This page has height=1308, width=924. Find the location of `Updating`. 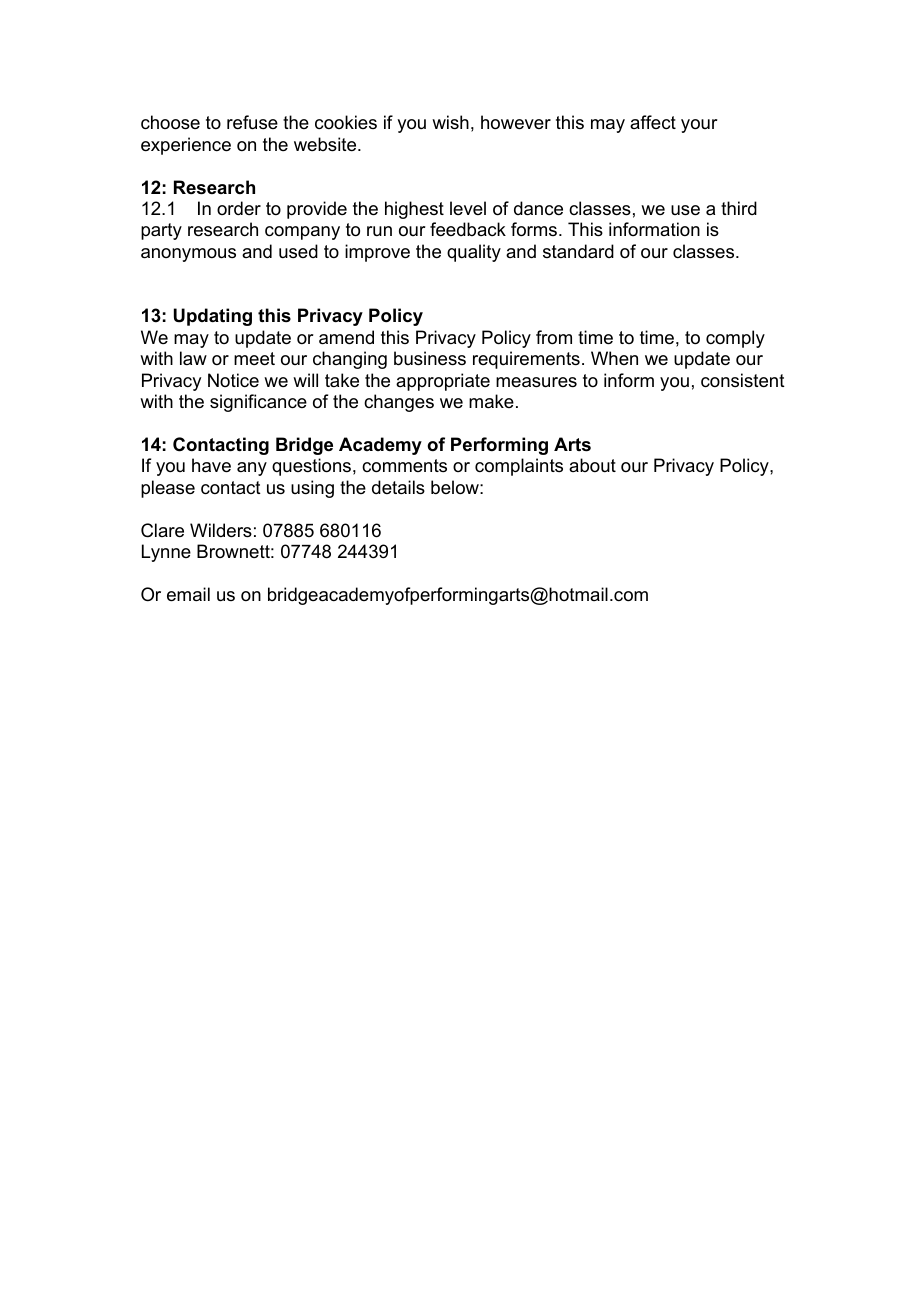

Updating is located at coordinates (213, 317).
